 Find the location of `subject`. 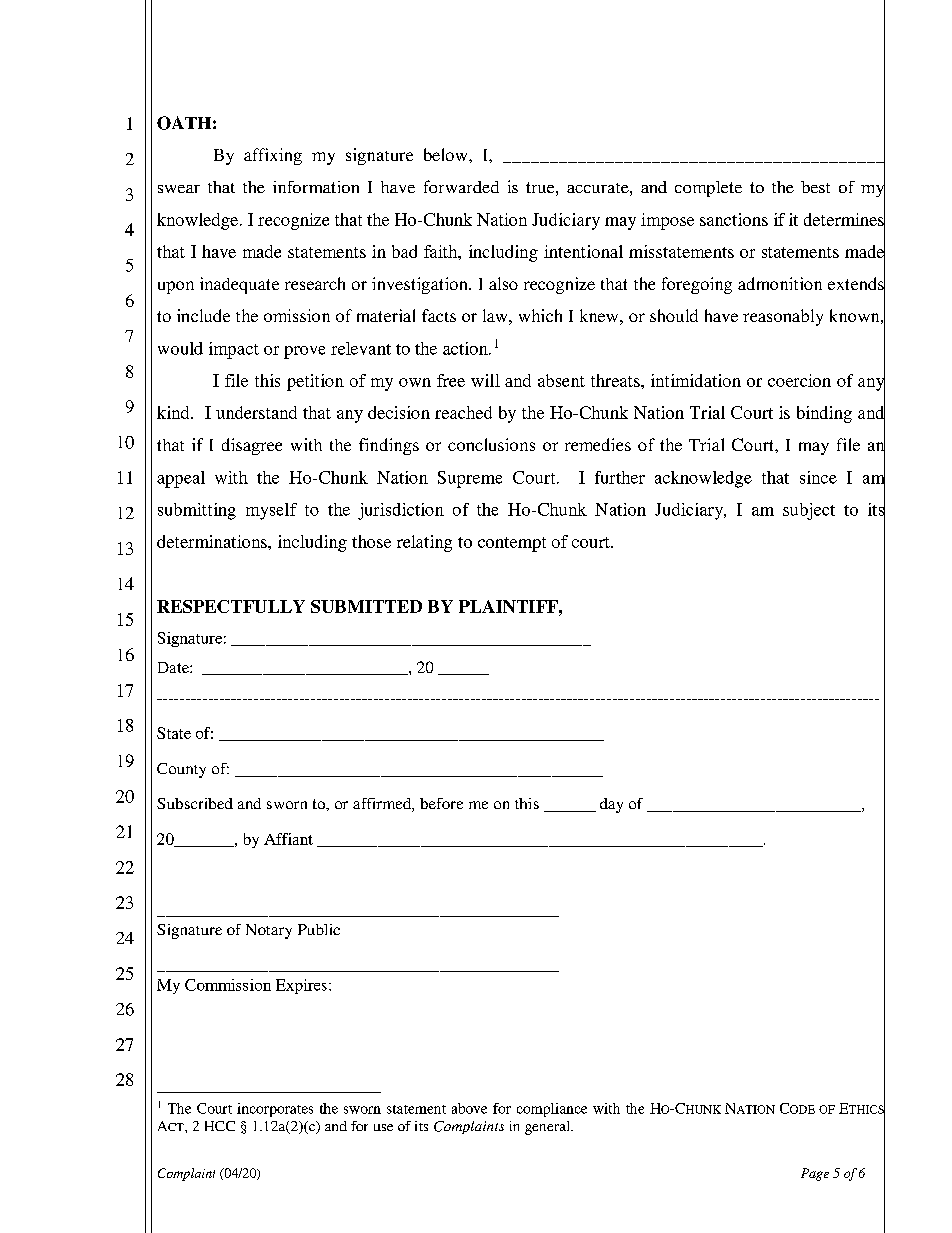

subject is located at coordinates (809, 511).
